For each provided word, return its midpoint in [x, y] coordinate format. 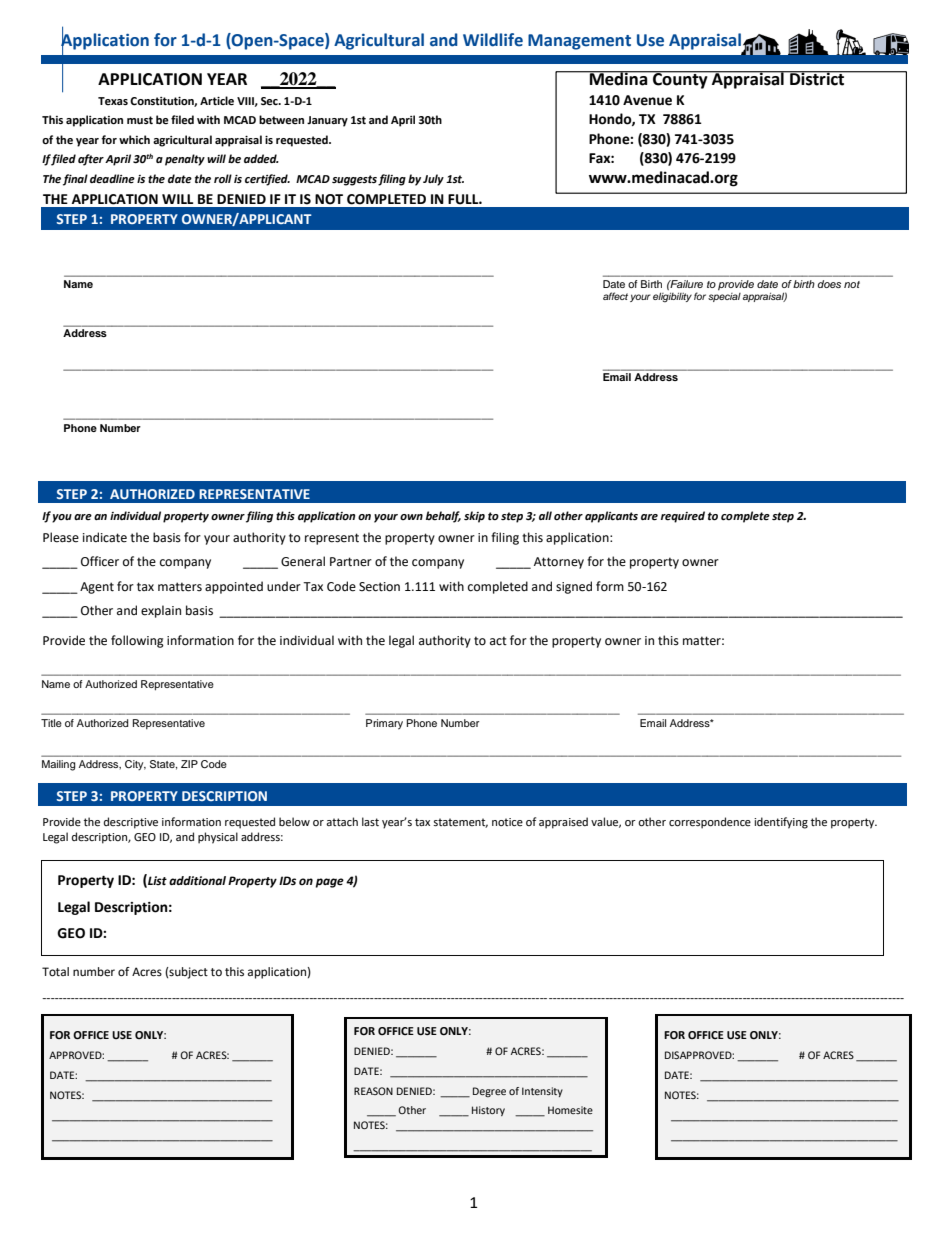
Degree [489, 1092]
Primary [384, 724]
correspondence [710, 823]
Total [55, 972]
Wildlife [493, 40]
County [680, 80]
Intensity [542, 1092]
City [135, 765]
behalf [443, 517]
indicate [105, 537]
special [724, 296]
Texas [113, 101]
